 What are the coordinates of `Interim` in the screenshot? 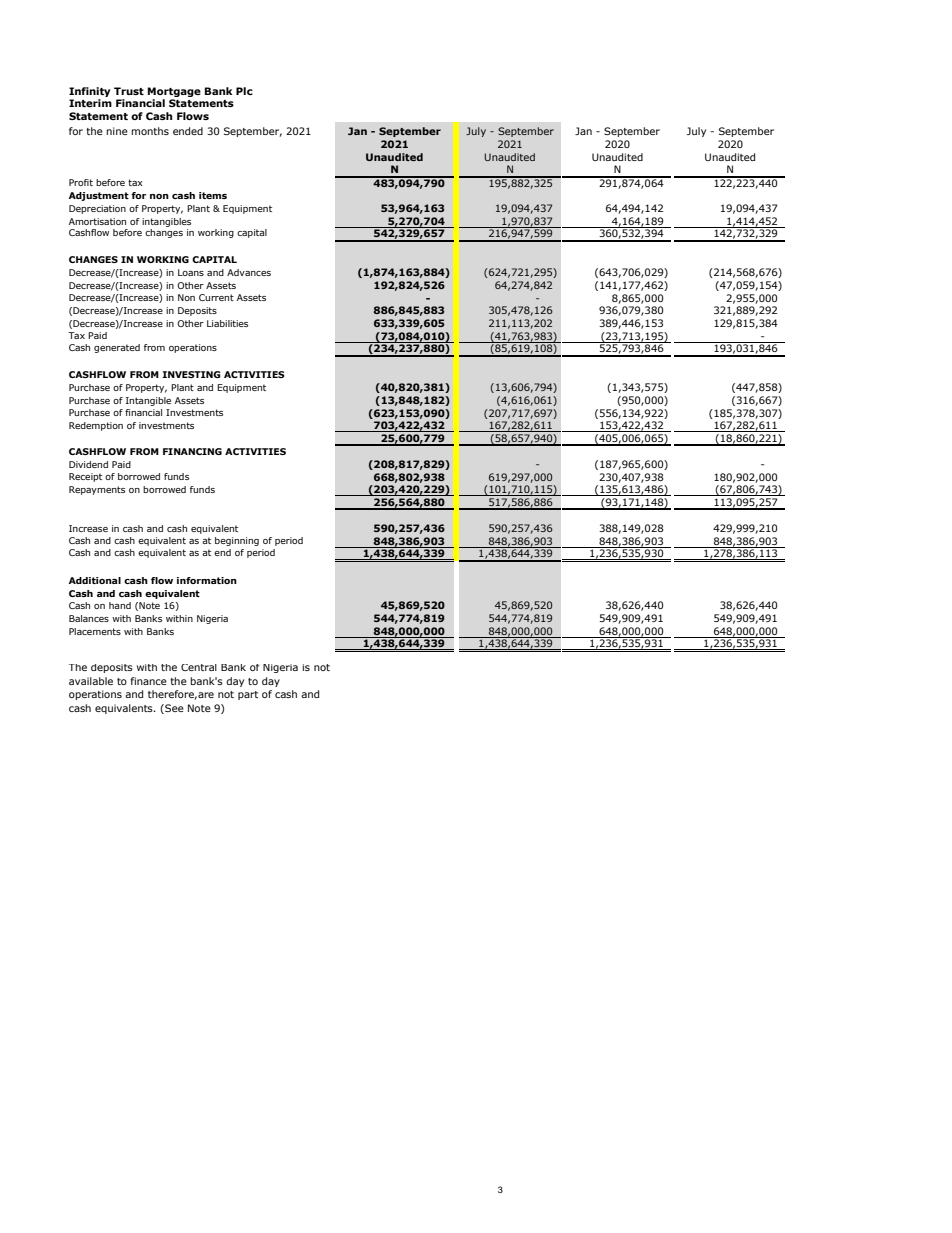 It's located at (90, 103).
